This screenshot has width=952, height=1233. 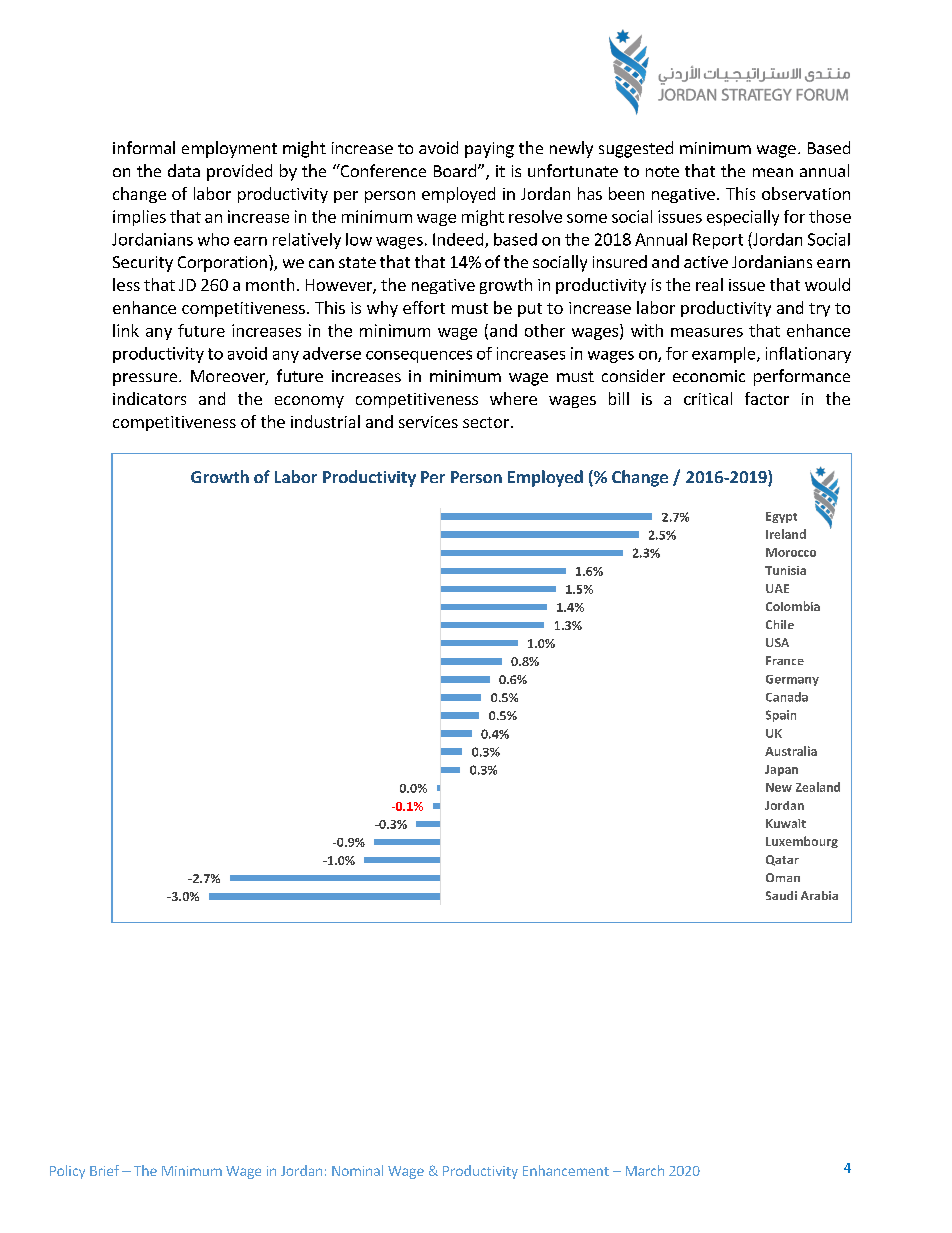 What do you see at coordinates (184, 170) in the screenshot?
I see `data` at bounding box center [184, 170].
